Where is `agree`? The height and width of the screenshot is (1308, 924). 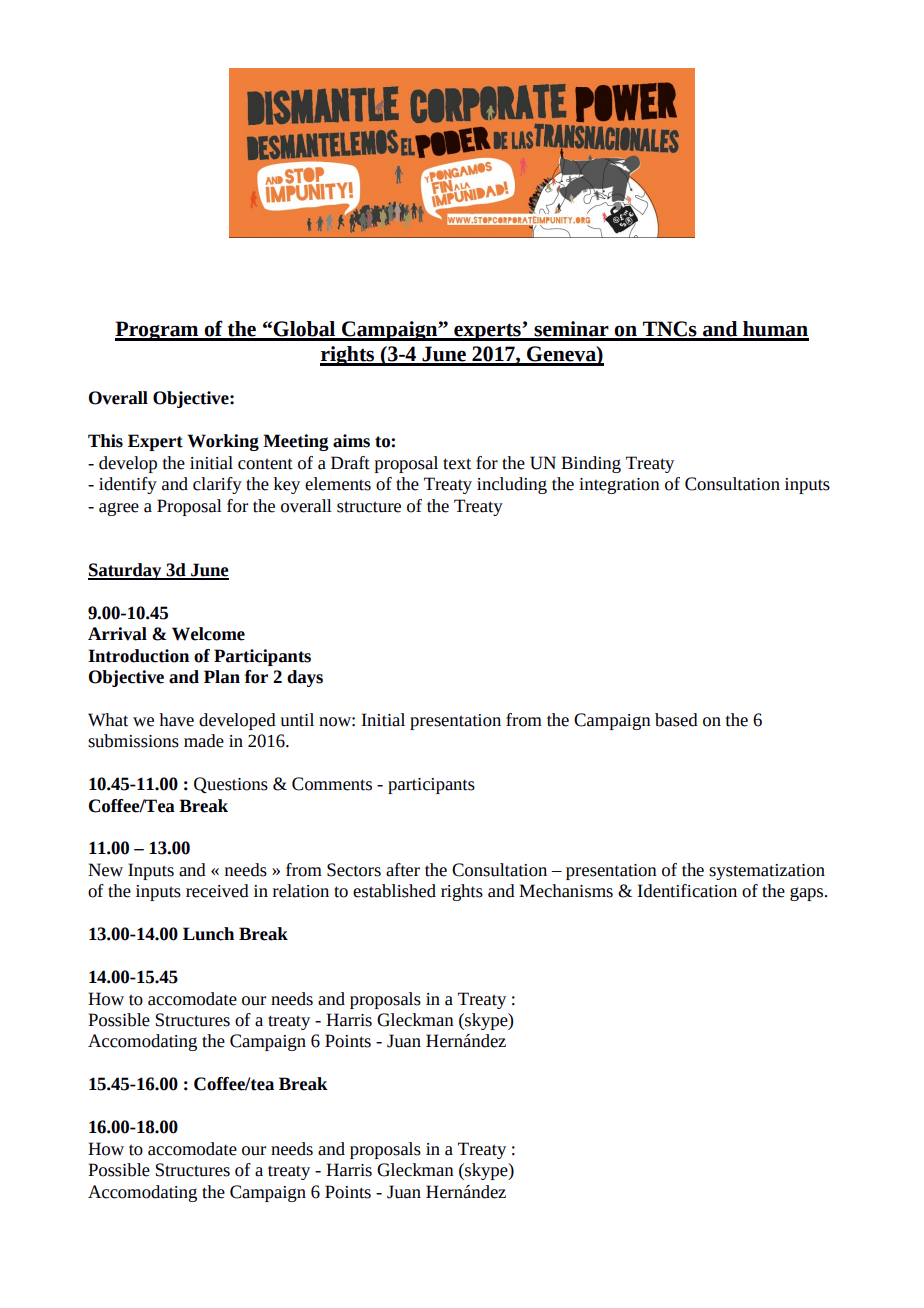
agree is located at coordinates (119, 509).
